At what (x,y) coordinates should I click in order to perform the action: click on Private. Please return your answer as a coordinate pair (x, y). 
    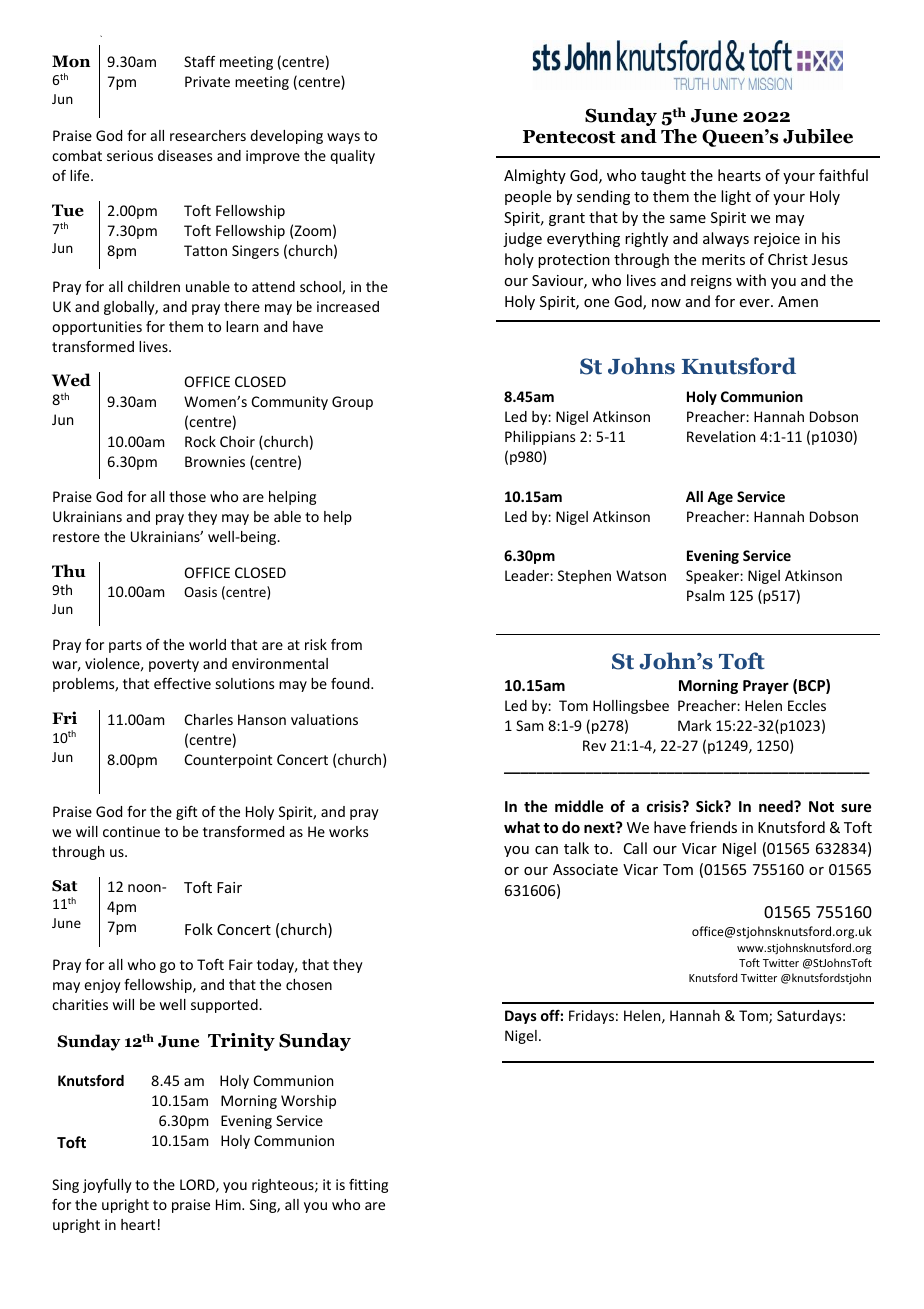
    Looking at the image, I should click on (207, 81).
